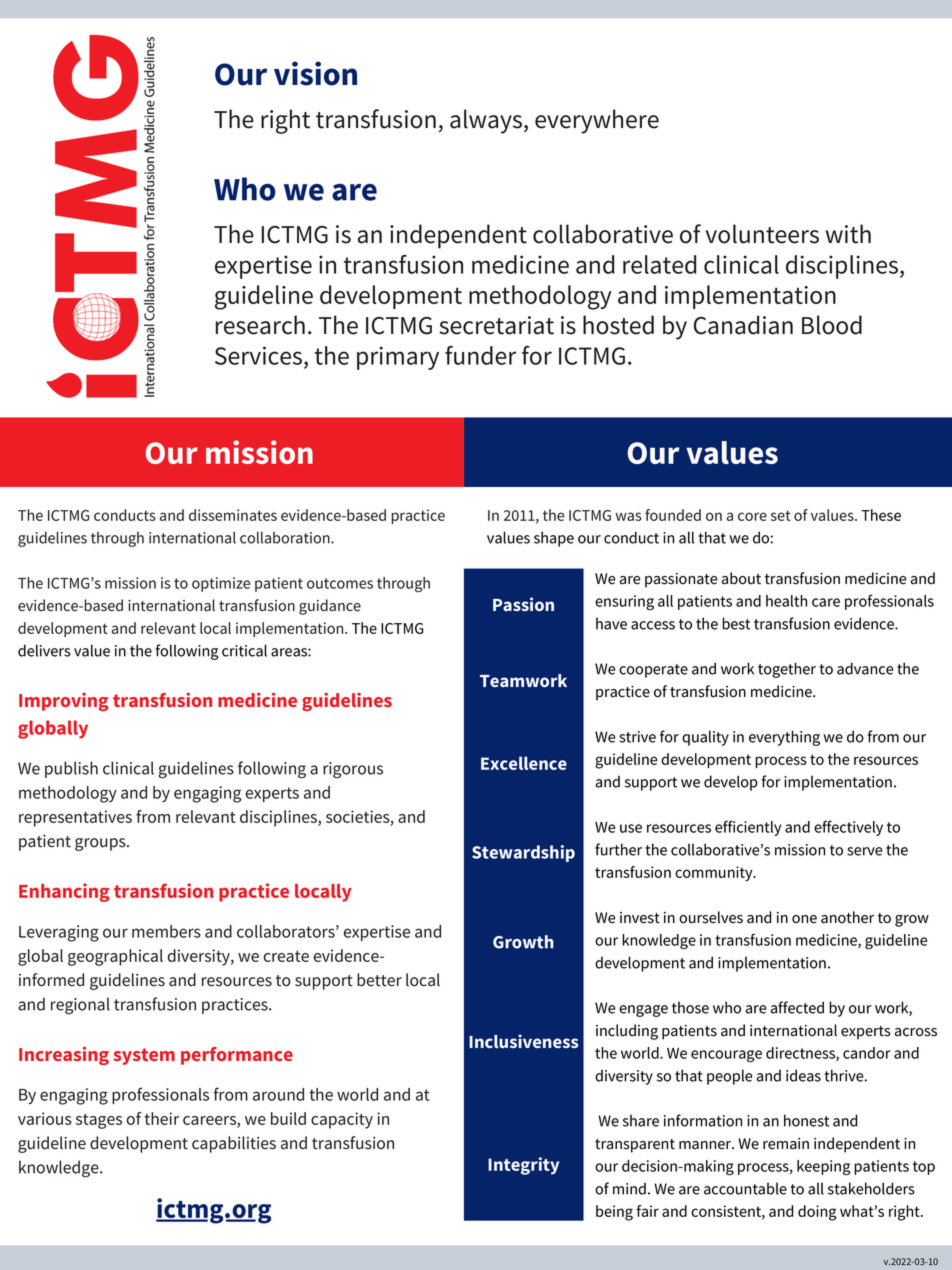 The height and width of the image is (1270, 952). Describe the element at coordinates (523, 1166) in the image. I see `Integrity` at that location.
